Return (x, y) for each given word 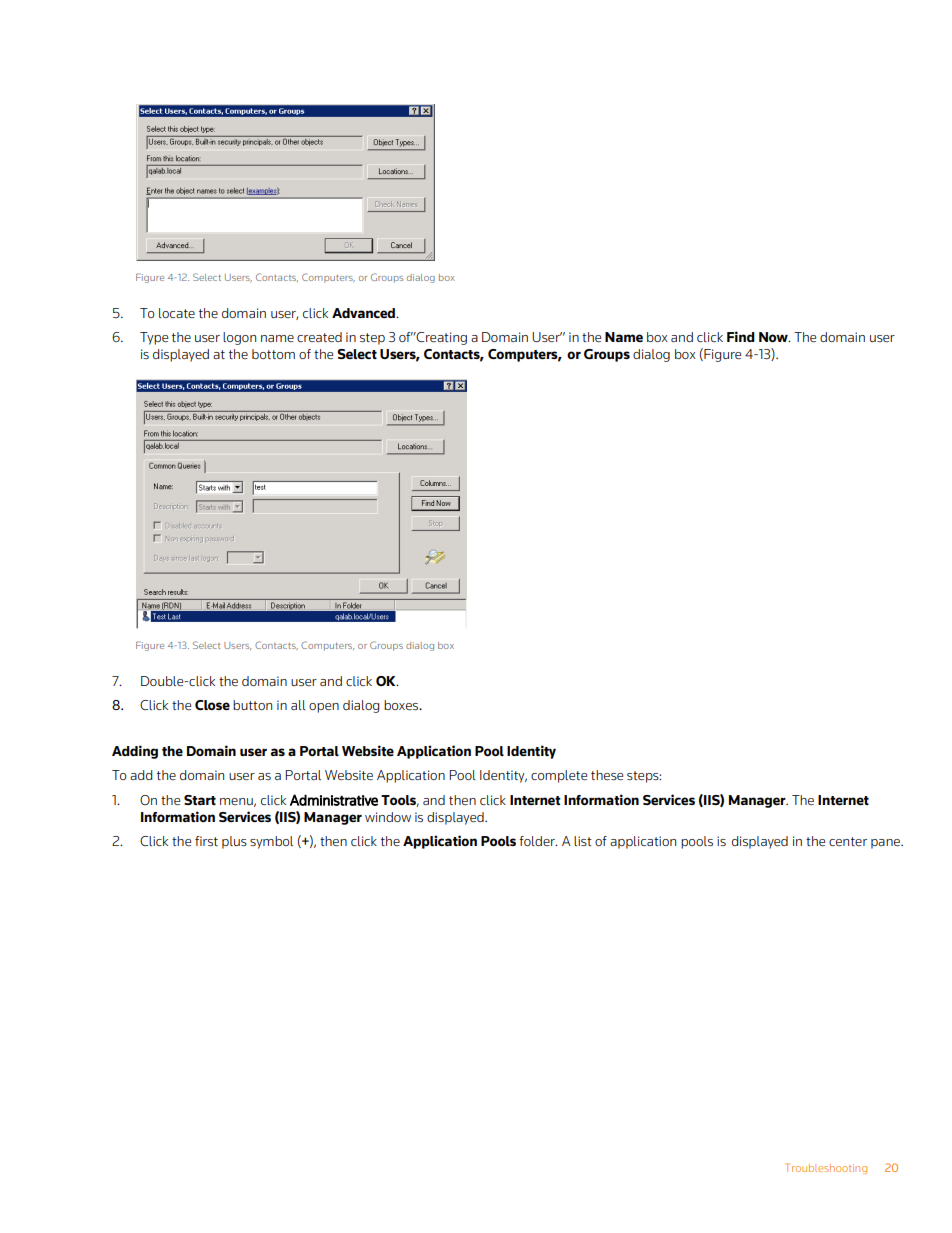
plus (234, 842)
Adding (135, 752)
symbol (271, 842)
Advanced (364, 313)
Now (774, 337)
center (848, 841)
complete (559, 776)
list (583, 841)
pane (886, 844)
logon (239, 338)
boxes (402, 705)
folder (538, 841)
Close (212, 705)
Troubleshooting (826, 1168)
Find (741, 336)
